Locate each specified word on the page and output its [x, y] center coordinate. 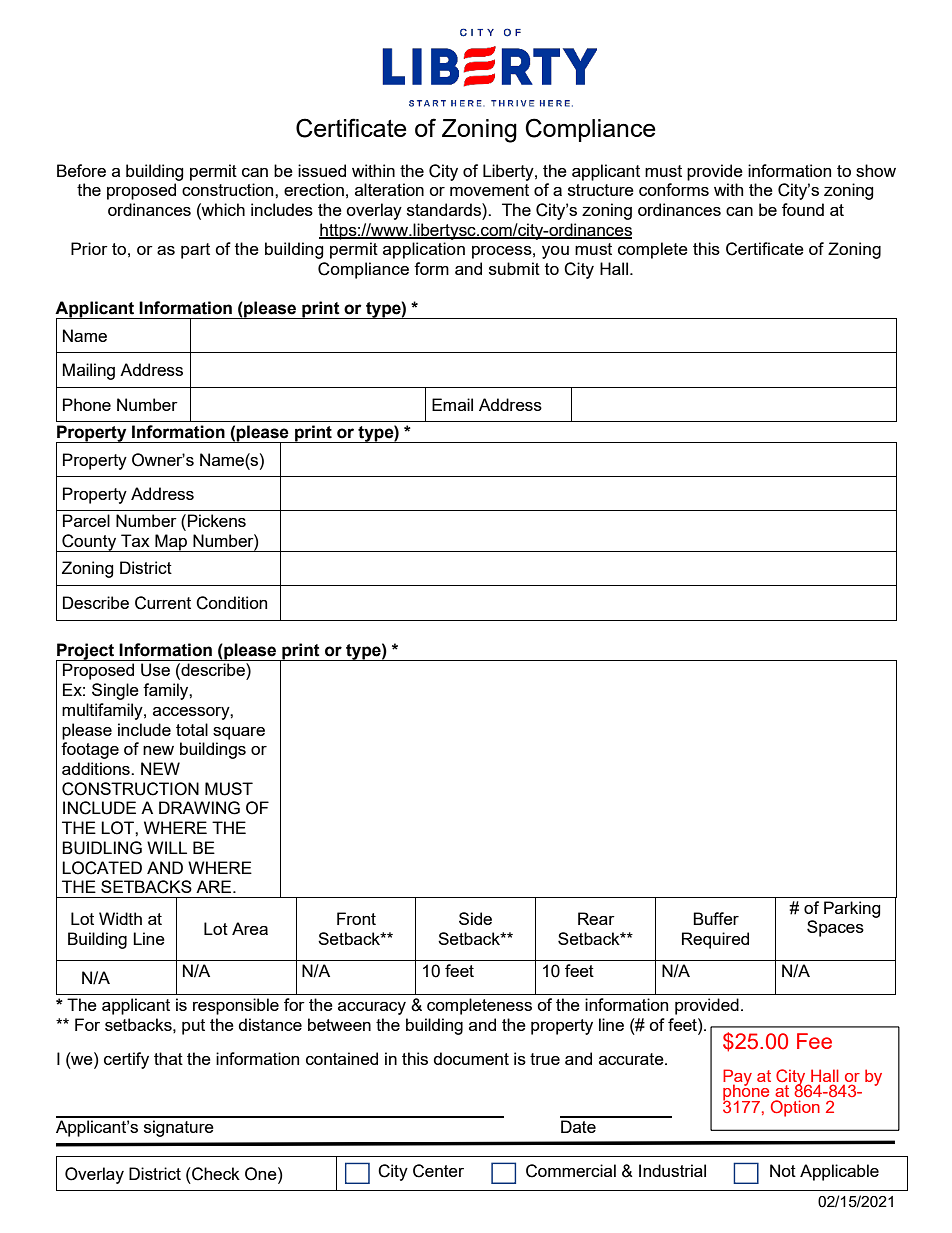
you [555, 252]
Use [155, 670]
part [195, 251]
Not [783, 1170]
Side [475, 918]
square [239, 733]
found [803, 209]
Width [120, 918]
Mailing [89, 371]
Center [438, 1171]
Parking [852, 909]
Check [215, 1174]
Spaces [835, 928]
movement [489, 190]
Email [452, 404]
